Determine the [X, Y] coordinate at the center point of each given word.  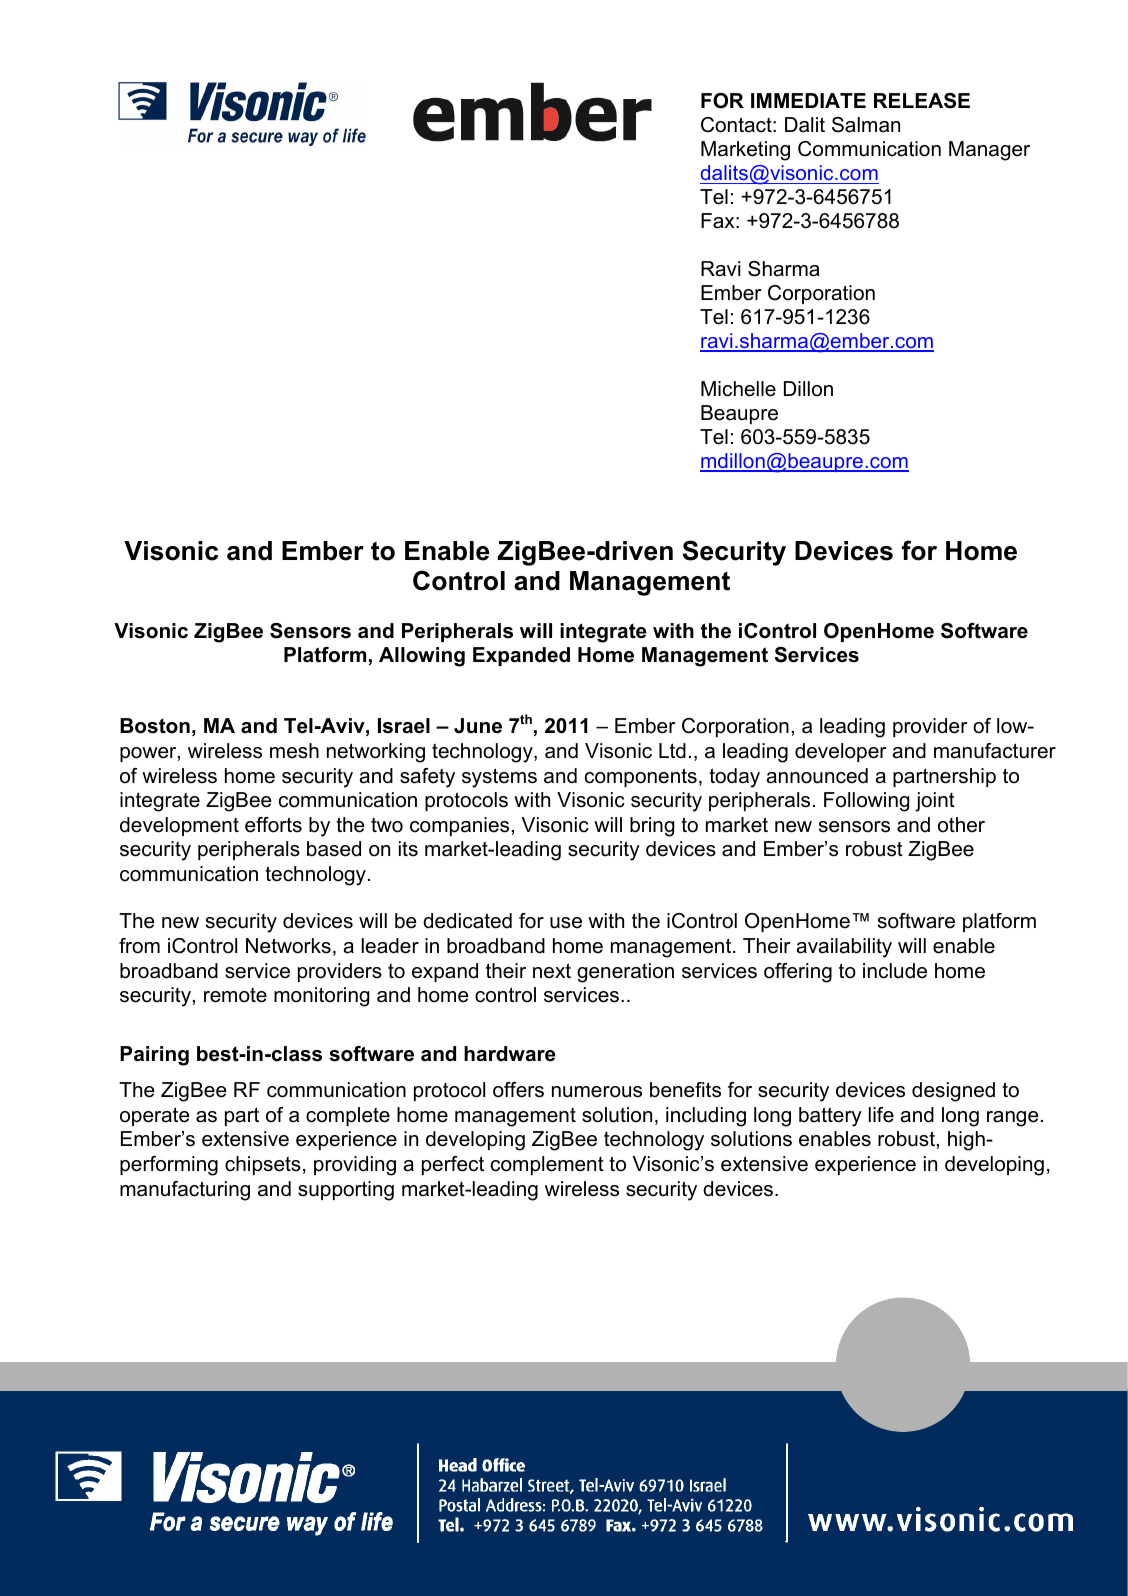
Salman [866, 125]
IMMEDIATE [808, 100]
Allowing [422, 657]
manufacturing [185, 1191]
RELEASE [922, 101]
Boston [155, 726]
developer [841, 752]
